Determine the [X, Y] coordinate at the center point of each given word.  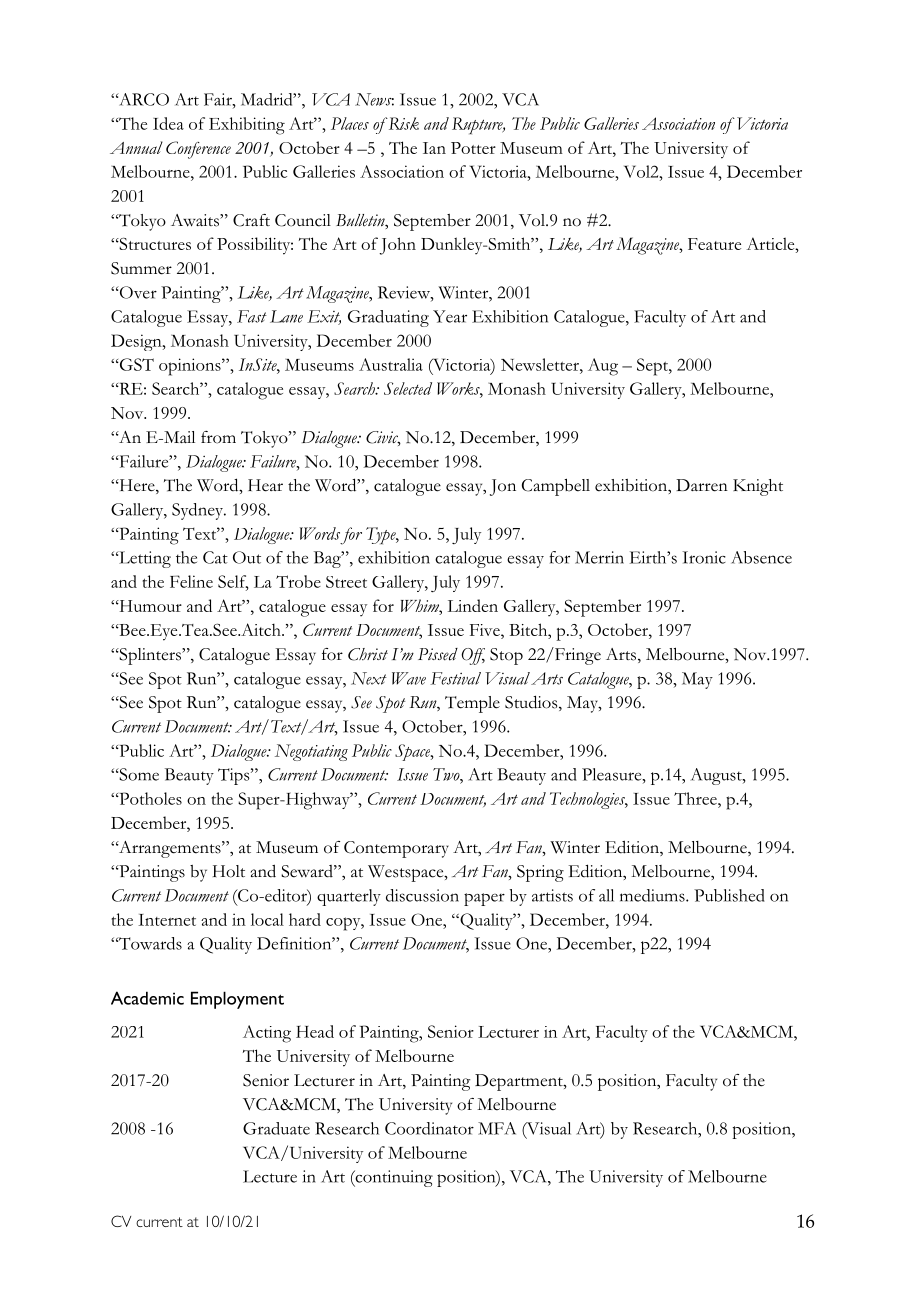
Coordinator [429, 1128]
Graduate [276, 1128]
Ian [434, 148]
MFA [497, 1128]
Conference [198, 150]
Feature [714, 244]
